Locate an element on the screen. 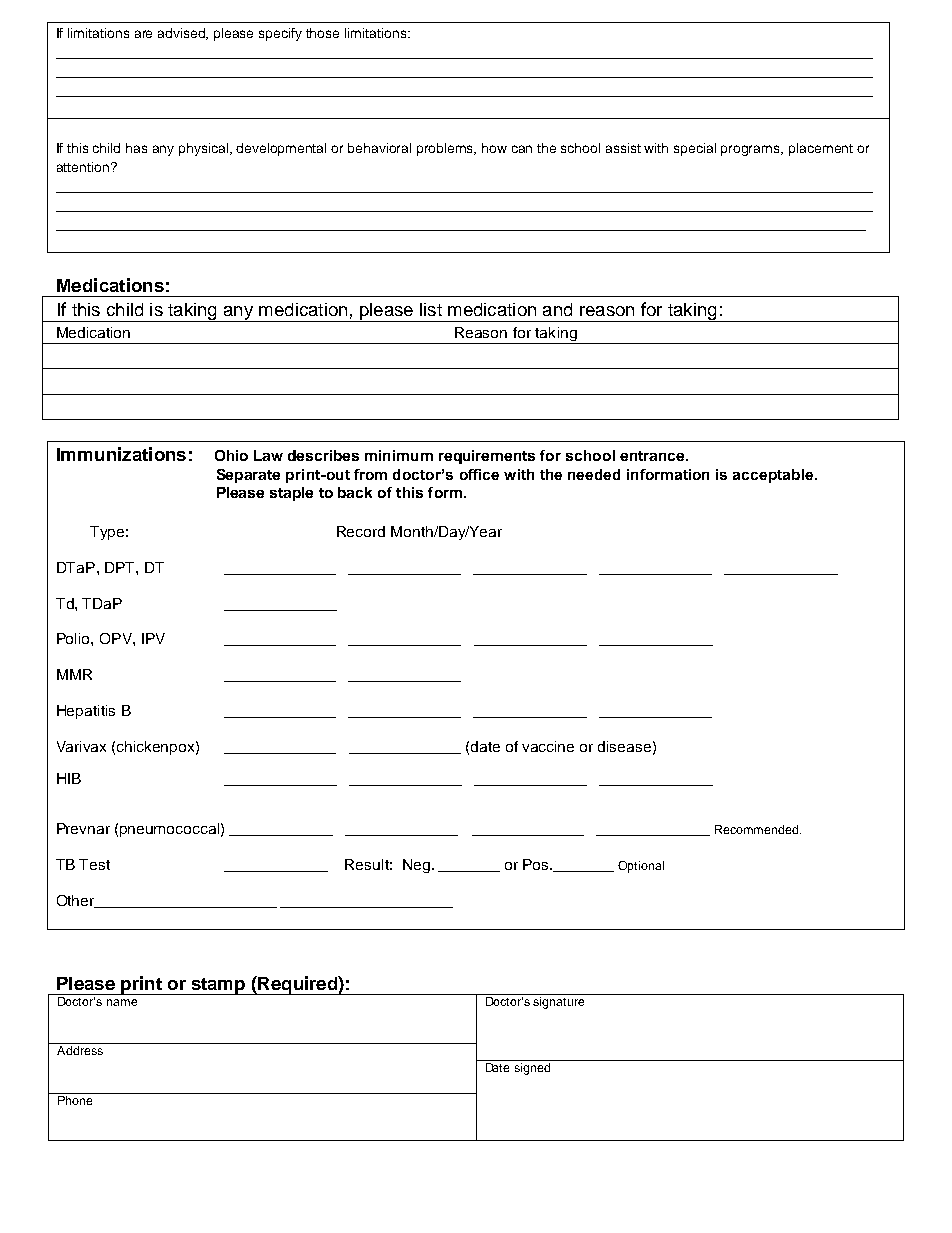 The width and height of the screenshot is (952, 1233). signature is located at coordinates (558, 1003).
